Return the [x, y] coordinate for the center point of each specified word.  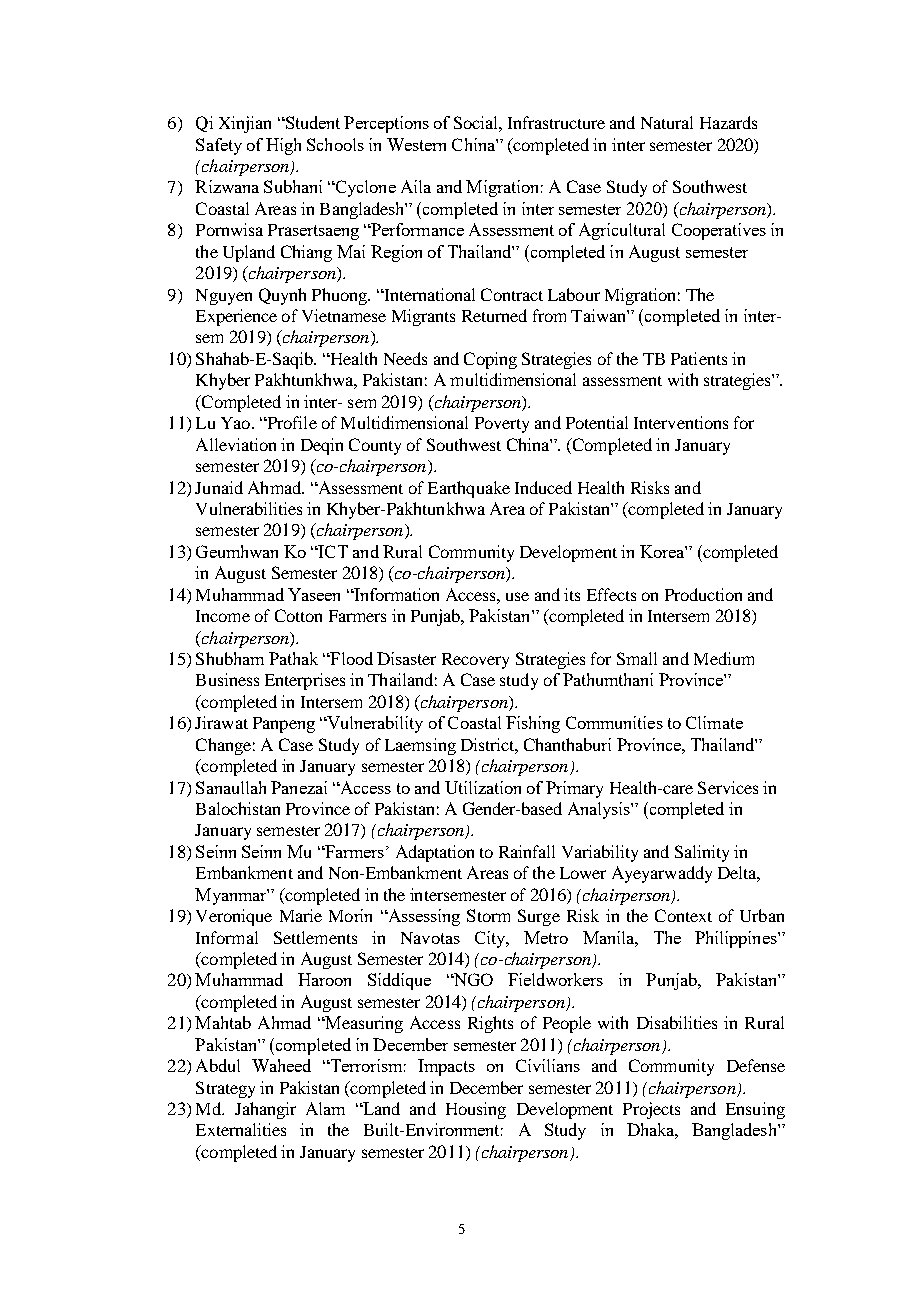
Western [416, 144]
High [283, 146]
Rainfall [527, 851]
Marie [301, 915]
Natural [667, 122]
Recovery [475, 661]
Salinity [702, 853]
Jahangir [265, 1110]
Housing [476, 1110]
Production [703, 594]
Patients [699, 358]
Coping [490, 360]
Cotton [298, 615]
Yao [237, 423]
